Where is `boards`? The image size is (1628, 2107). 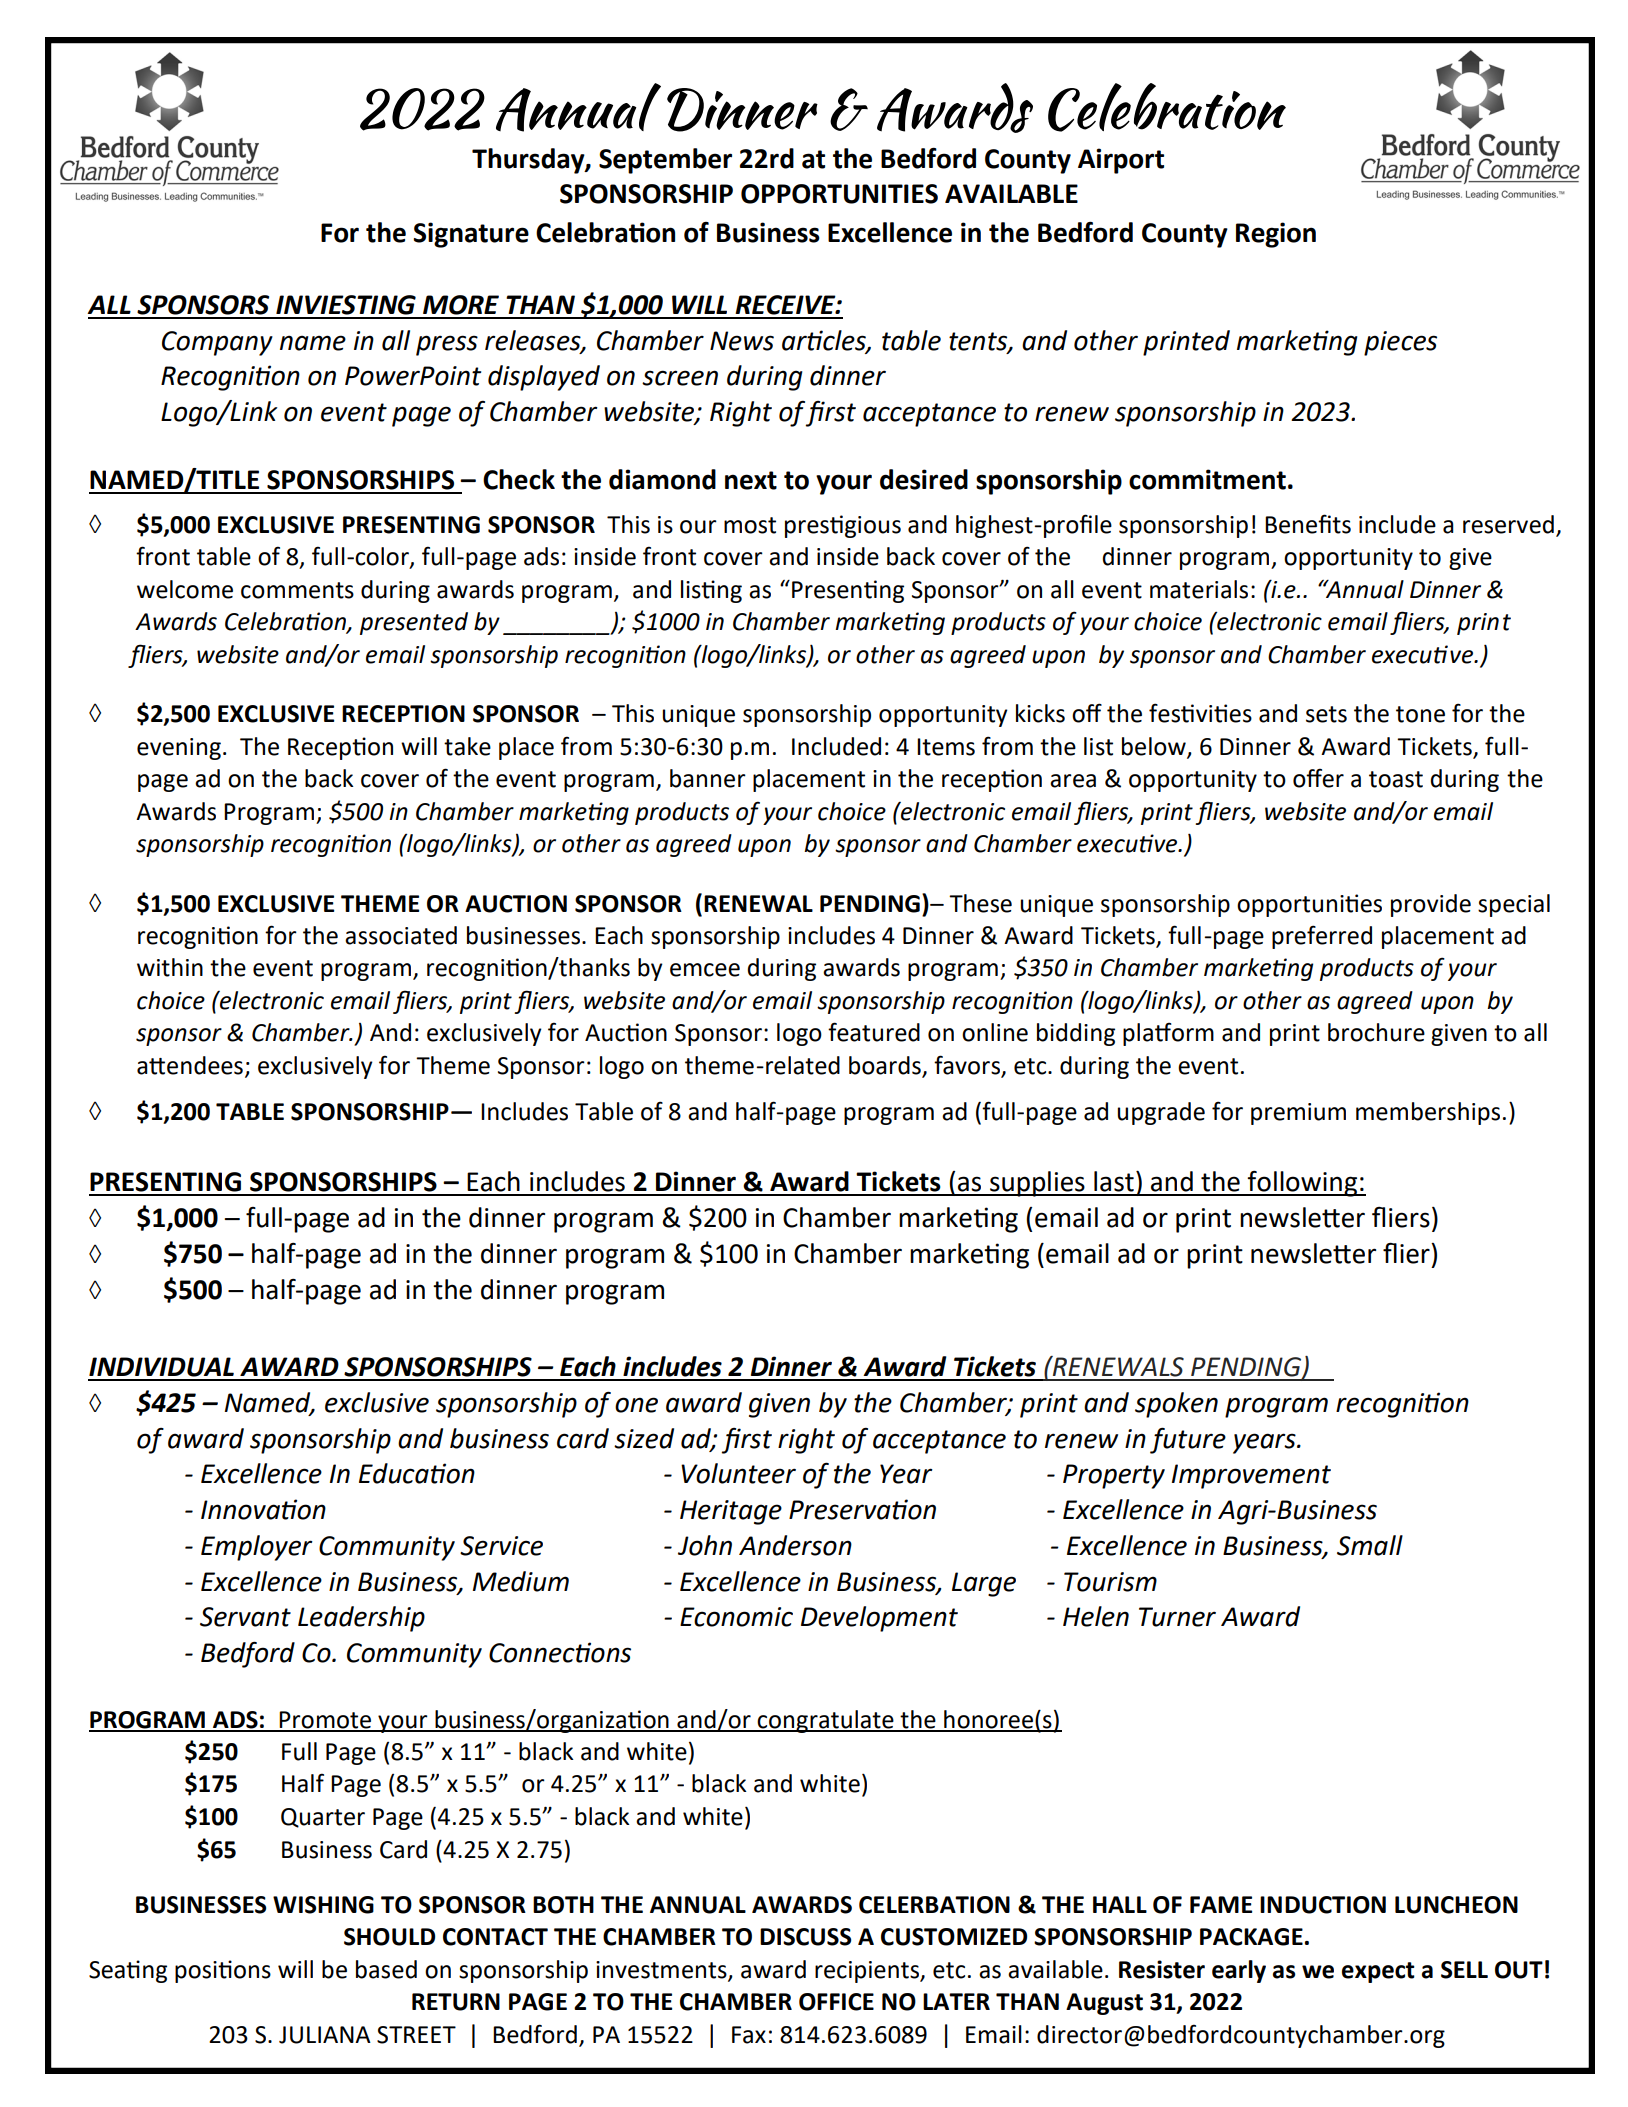
boards is located at coordinates (885, 1065).
